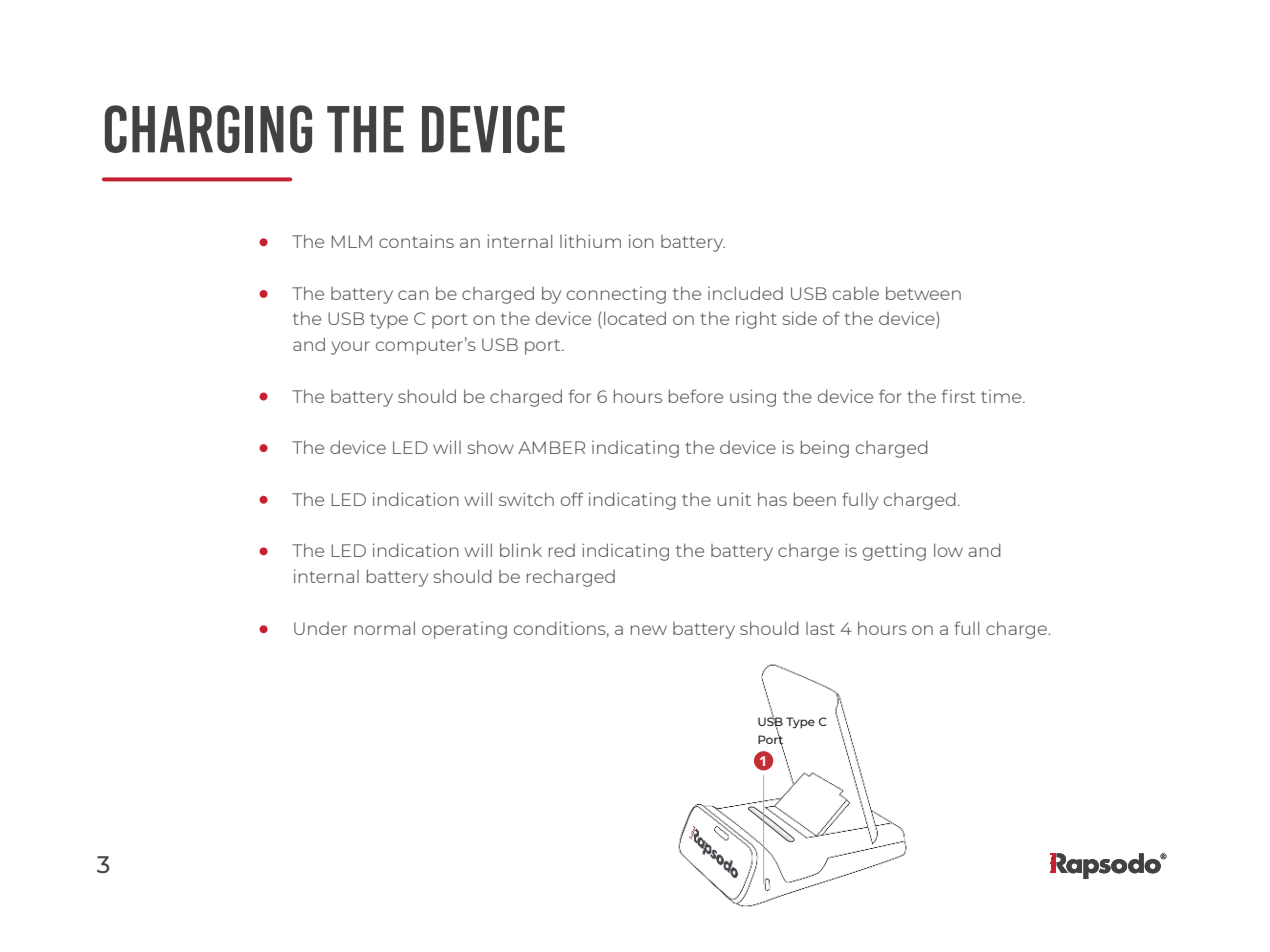 This screenshot has height=952, width=1270. I want to click on Charging, so click(208, 129).
